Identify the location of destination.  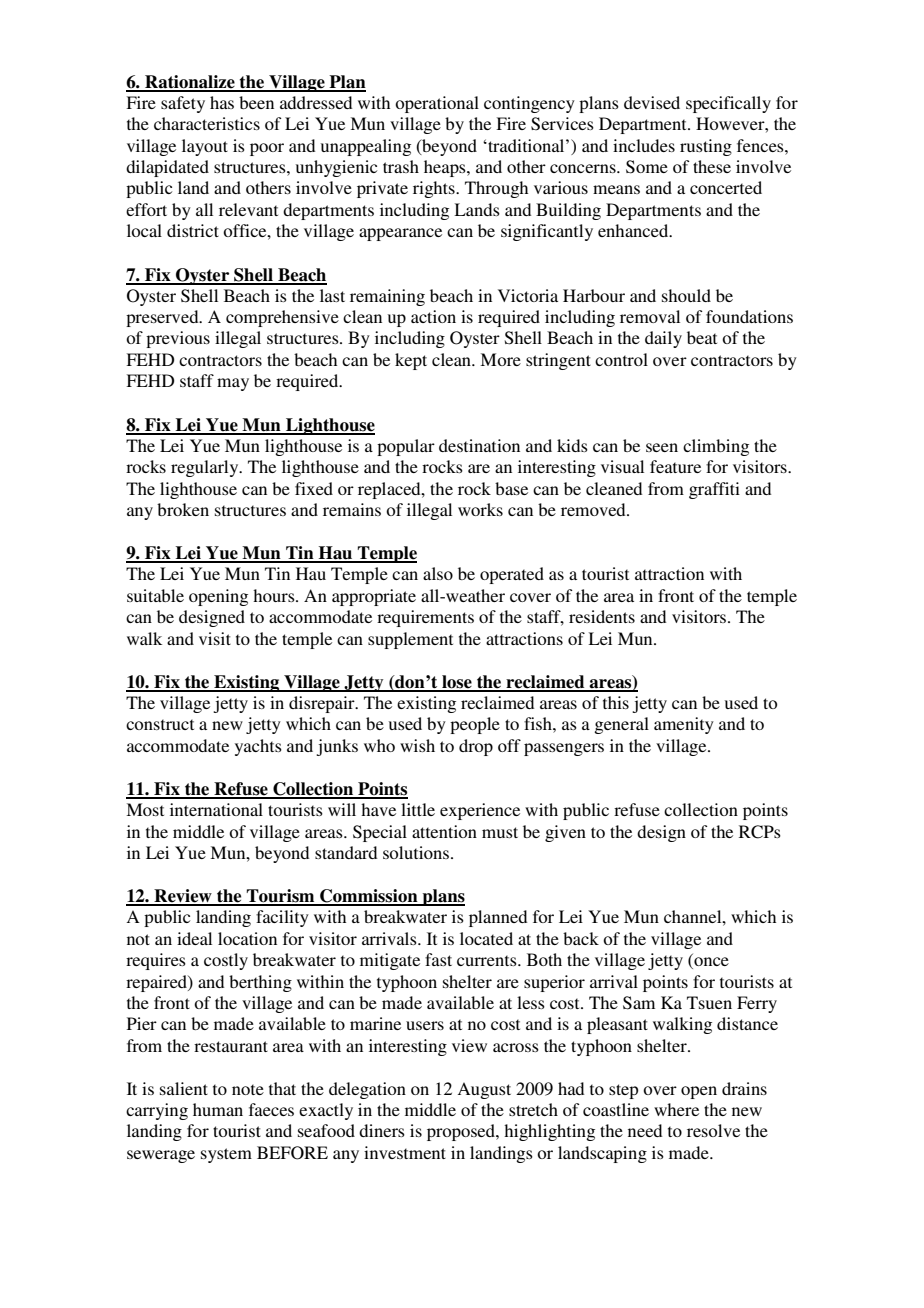
(479, 445).
